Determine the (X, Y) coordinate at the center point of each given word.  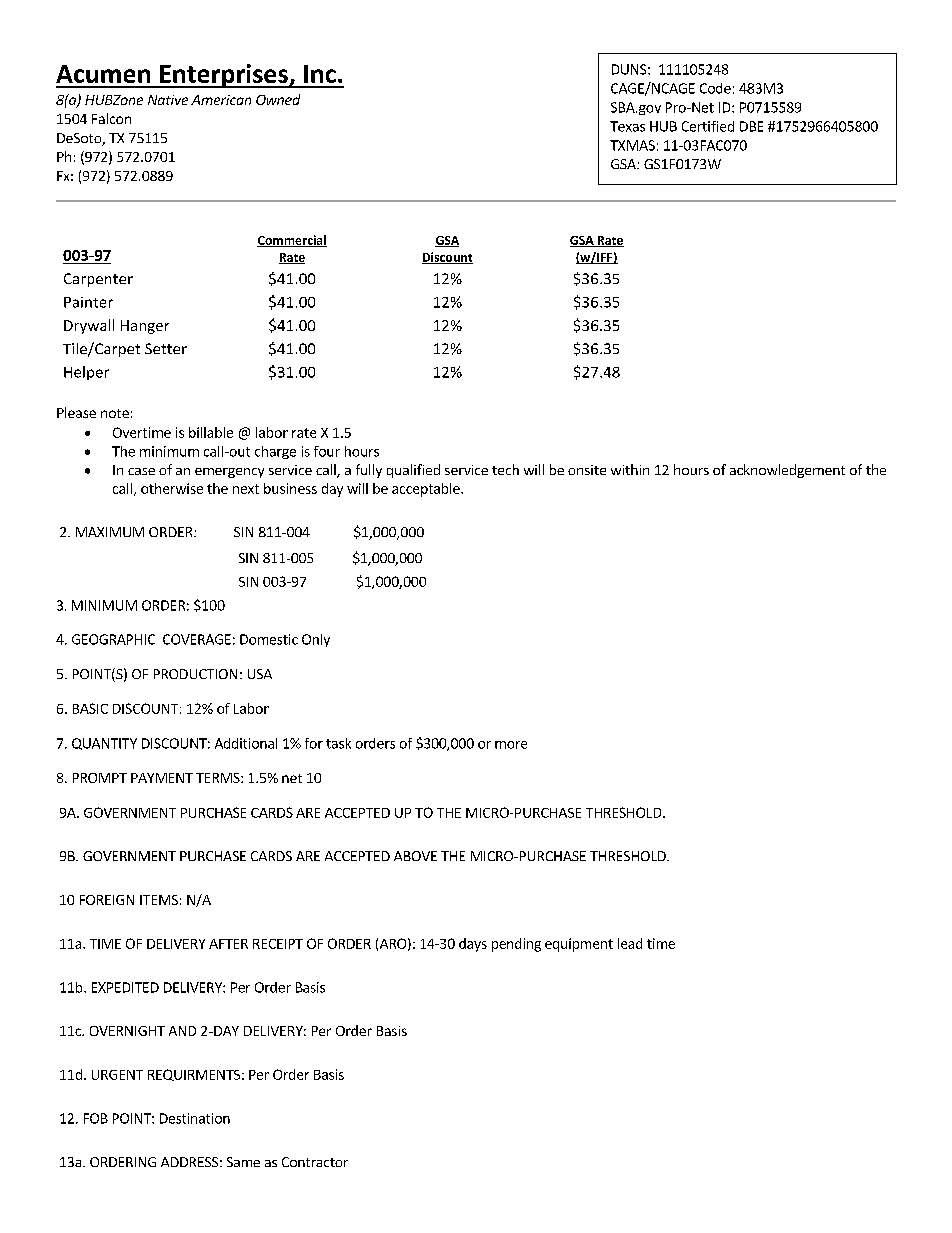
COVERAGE (197, 639)
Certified (708, 126)
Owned (278, 99)
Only (316, 640)
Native (168, 100)
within (630, 469)
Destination (195, 1118)
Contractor (315, 1162)
